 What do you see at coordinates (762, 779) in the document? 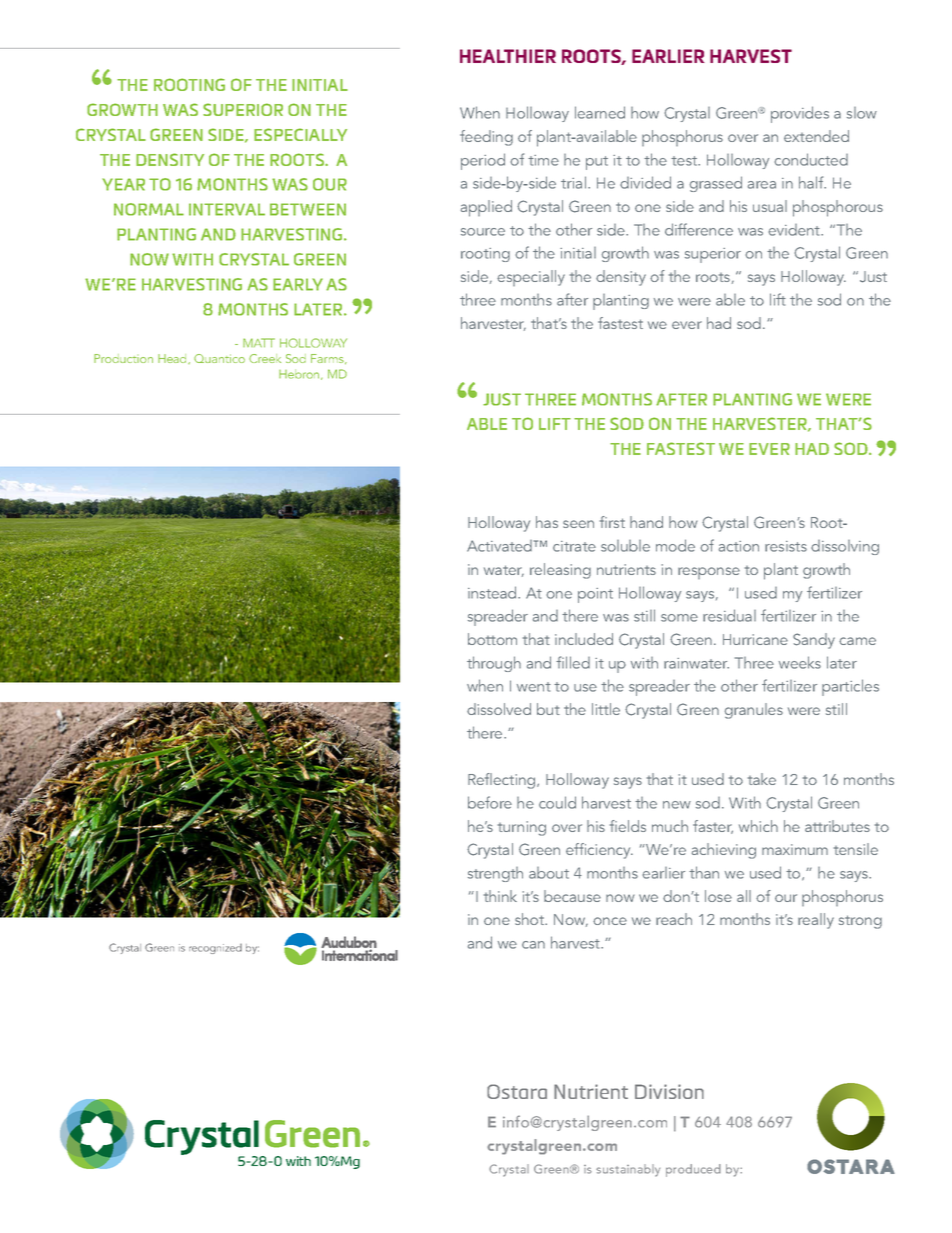
I see `take` at bounding box center [762, 779].
